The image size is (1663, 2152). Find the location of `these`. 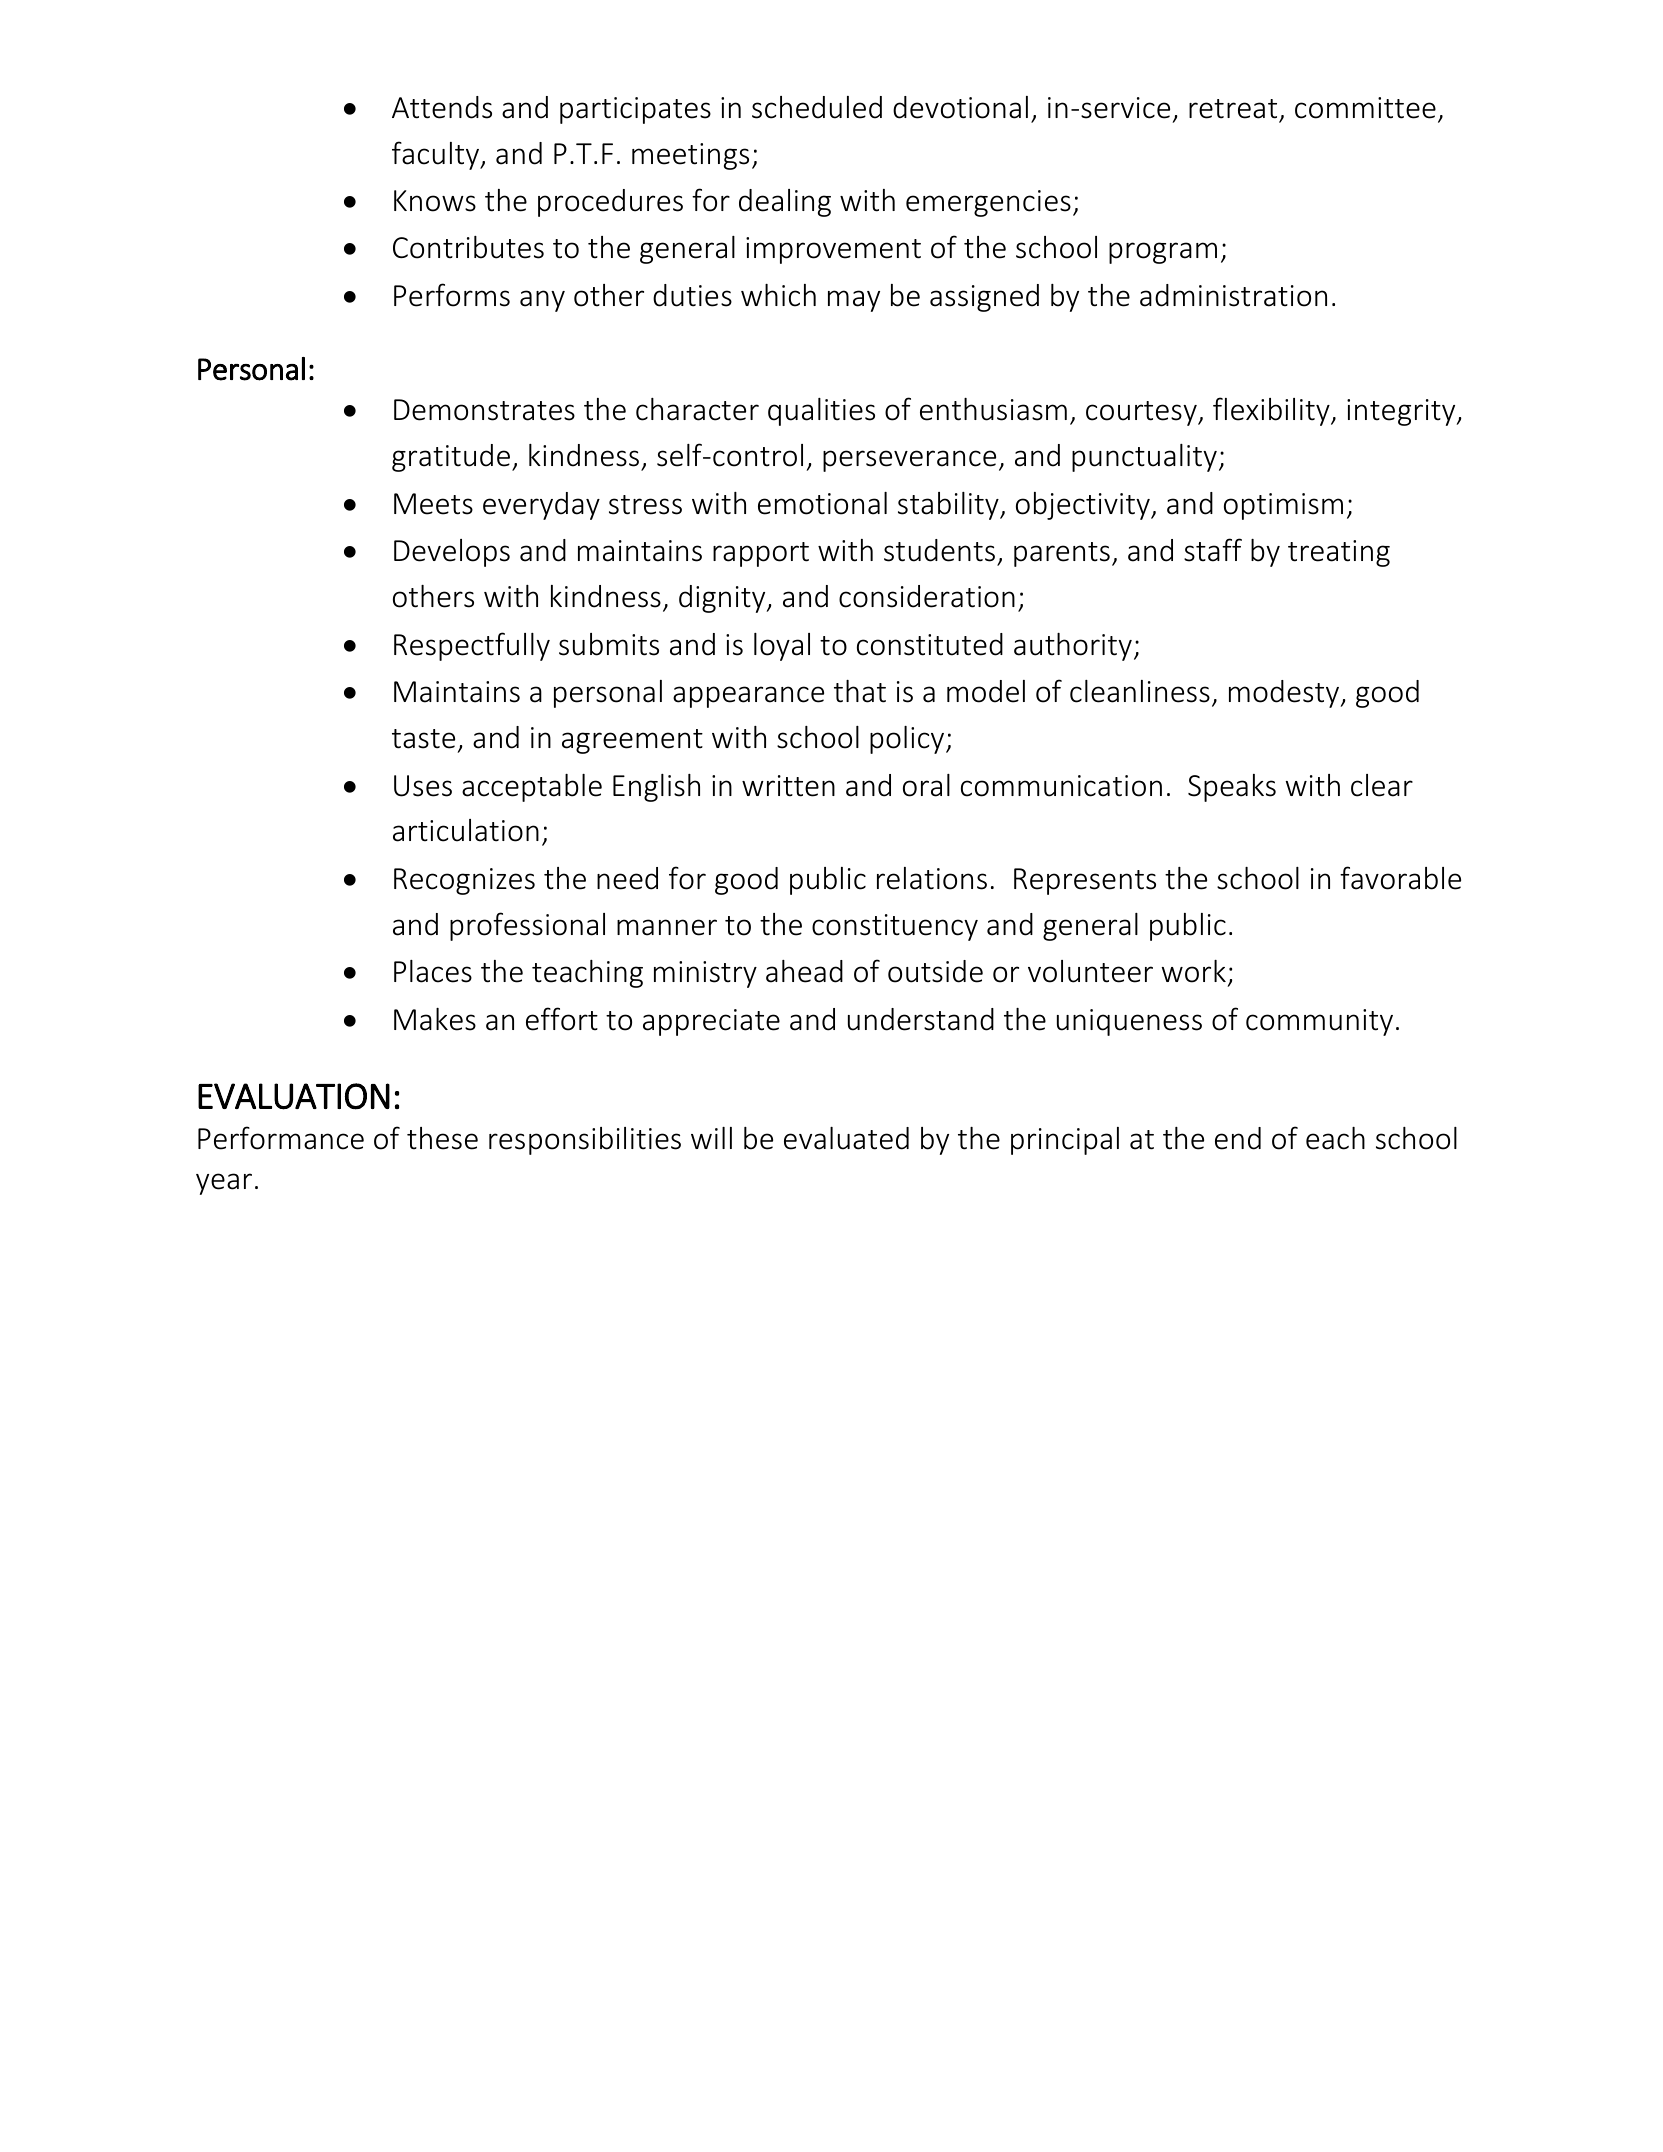

these is located at coordinates (442, 1138).
